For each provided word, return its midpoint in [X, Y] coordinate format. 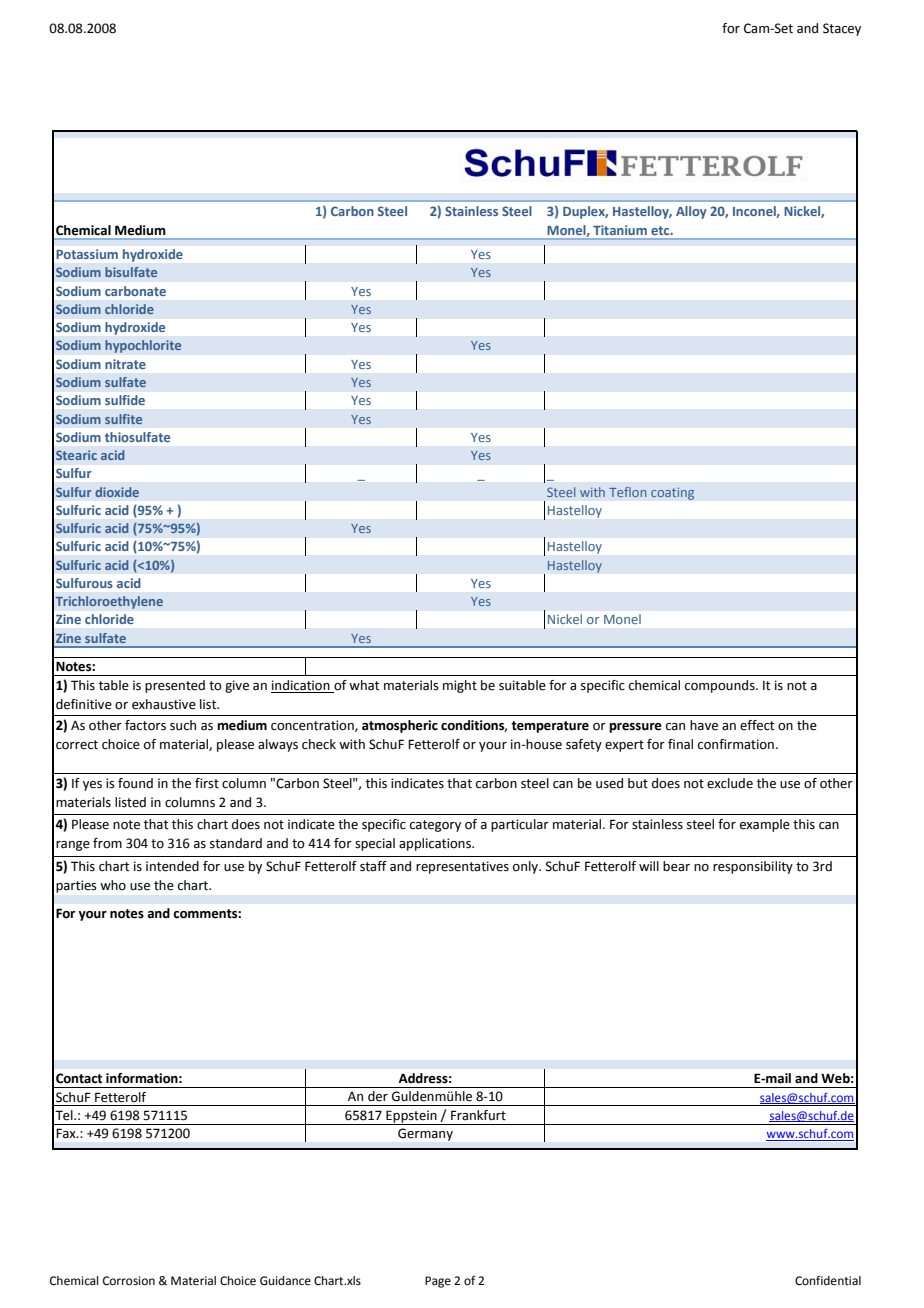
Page [438, 1282]
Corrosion [129, 1281]
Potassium [87, 254]
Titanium [620, 230]
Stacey [842, 29]
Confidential [828, 1281]
